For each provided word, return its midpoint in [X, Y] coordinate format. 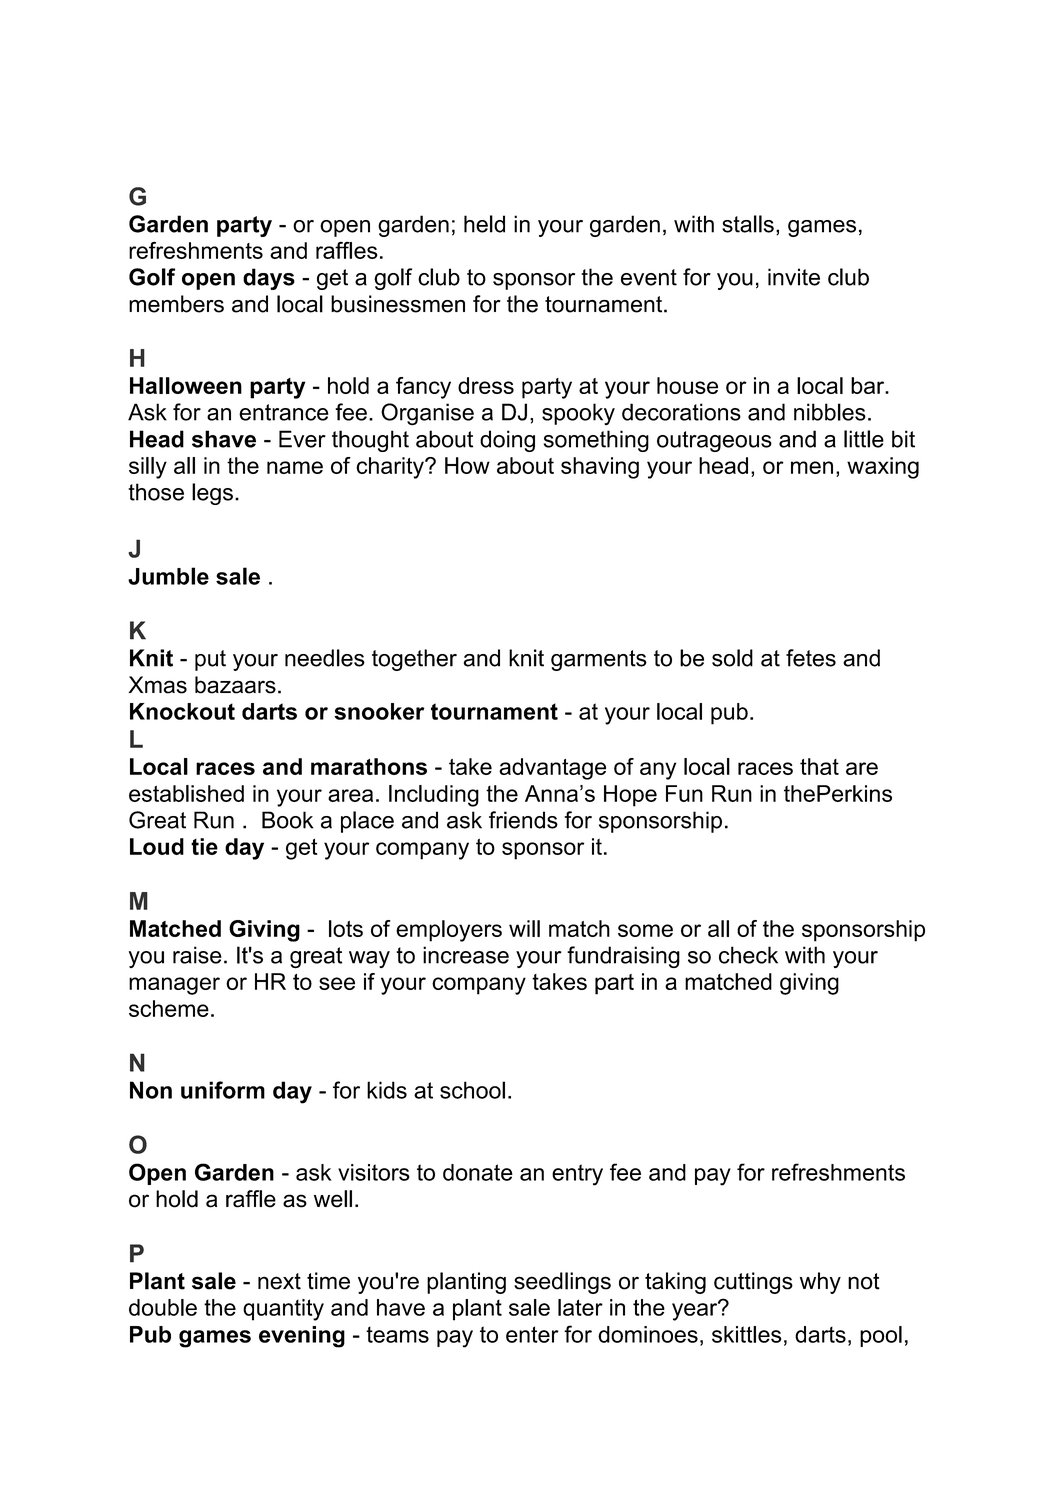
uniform [223, 1090]
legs [212, 494]
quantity [283, 1310]
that [819, 766]
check [748, 955]
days [269, 279]
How [467, 465]
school [472, 1090]
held [484, 224]
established [186, 793]
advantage [552, 769]
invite [794, 277]
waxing [883, 468]
